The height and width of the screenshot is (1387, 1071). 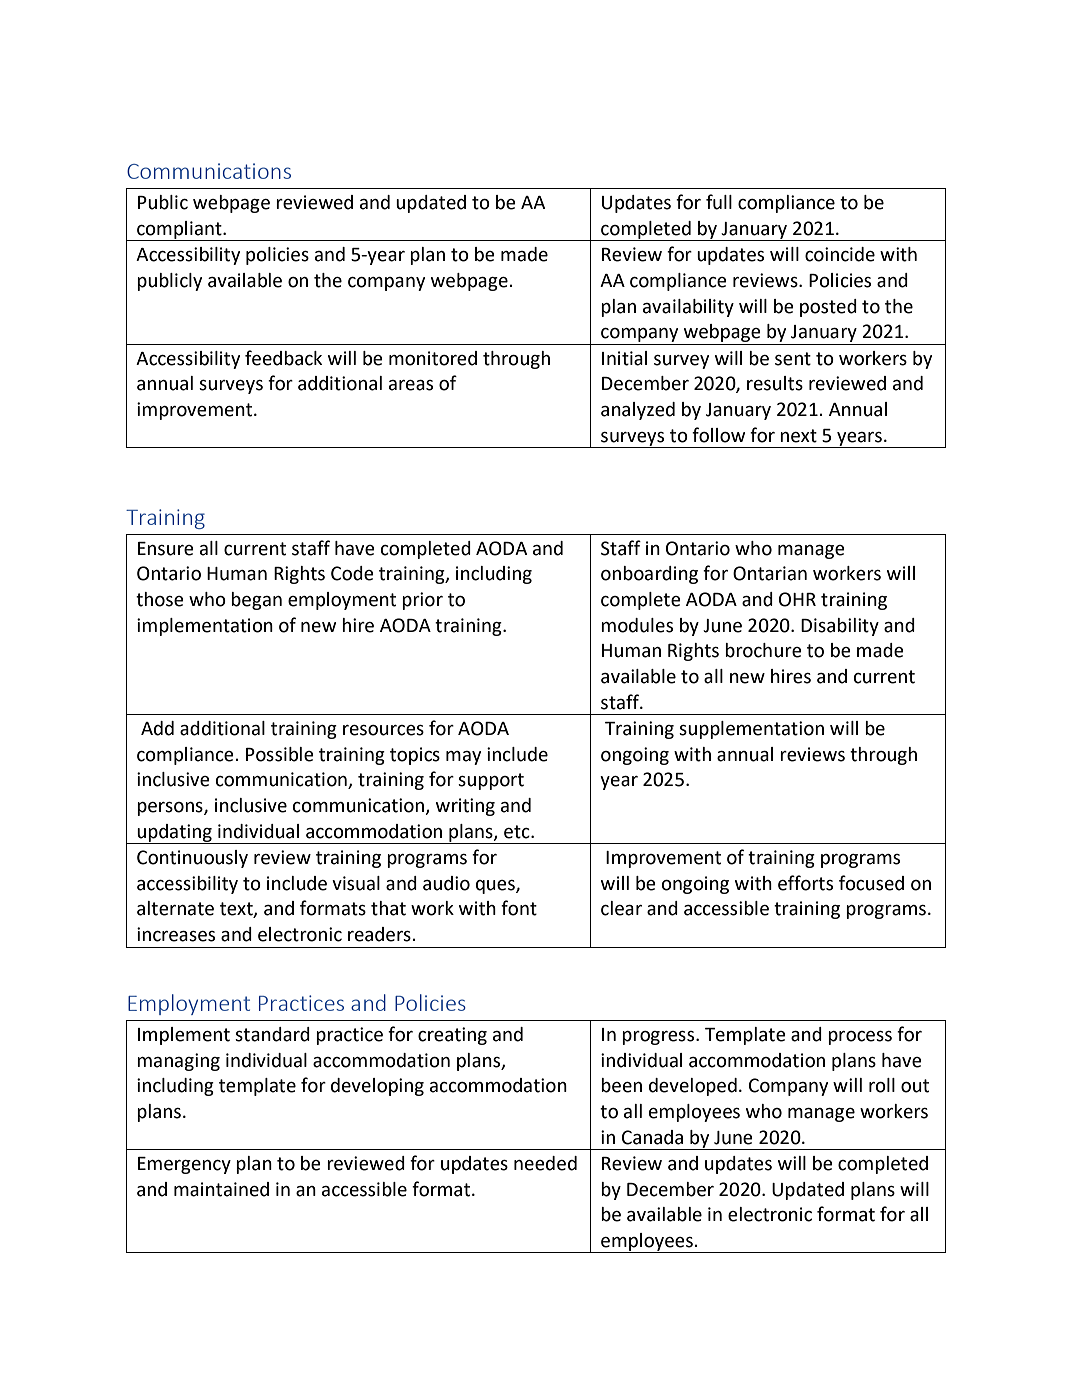 What do you see at coordinates (649, 575) in the screenshot?
I see `onboarding` at bounding box center [649, 575].
